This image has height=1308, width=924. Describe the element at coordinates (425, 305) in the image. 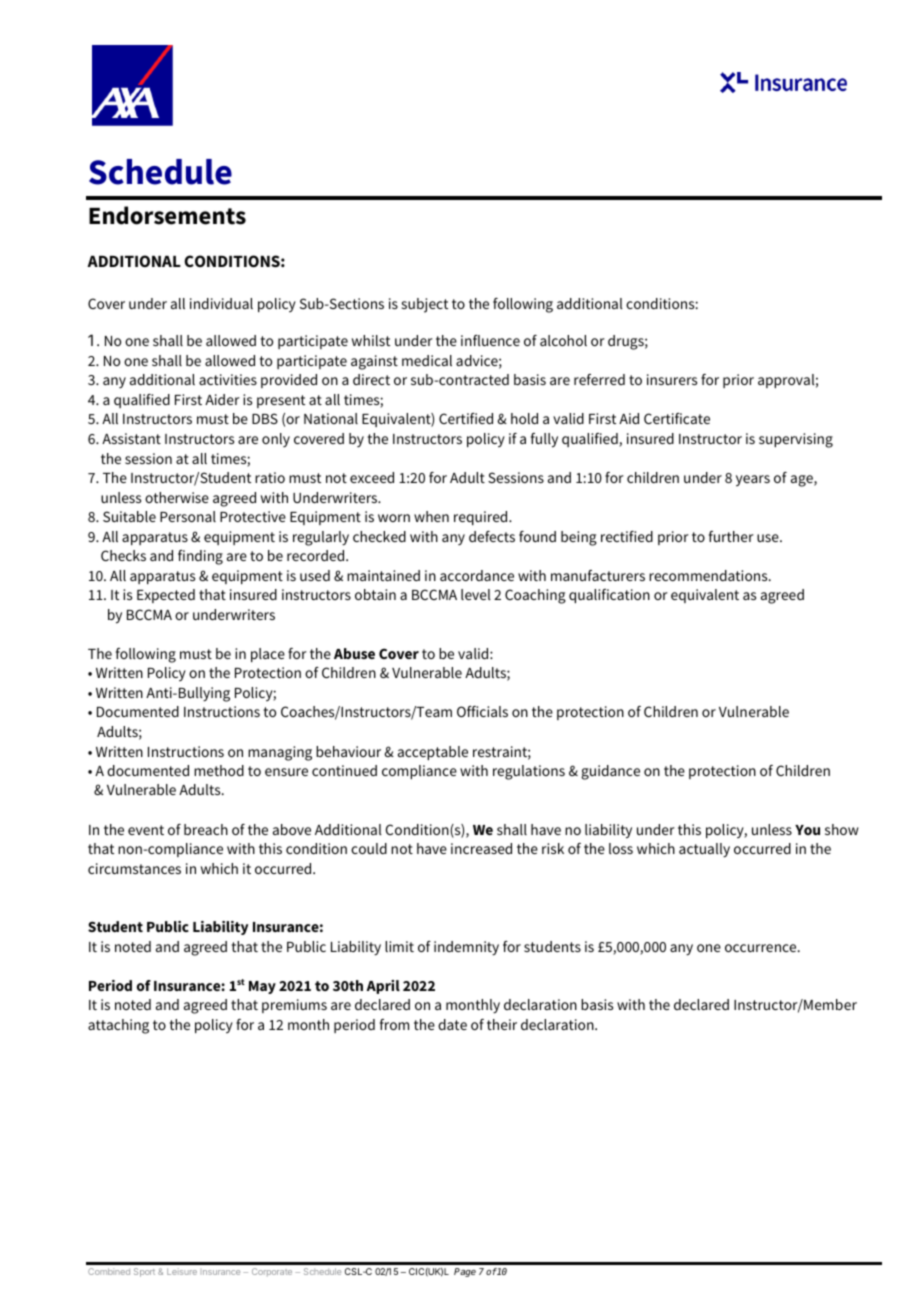

I see `subject` at that location.
